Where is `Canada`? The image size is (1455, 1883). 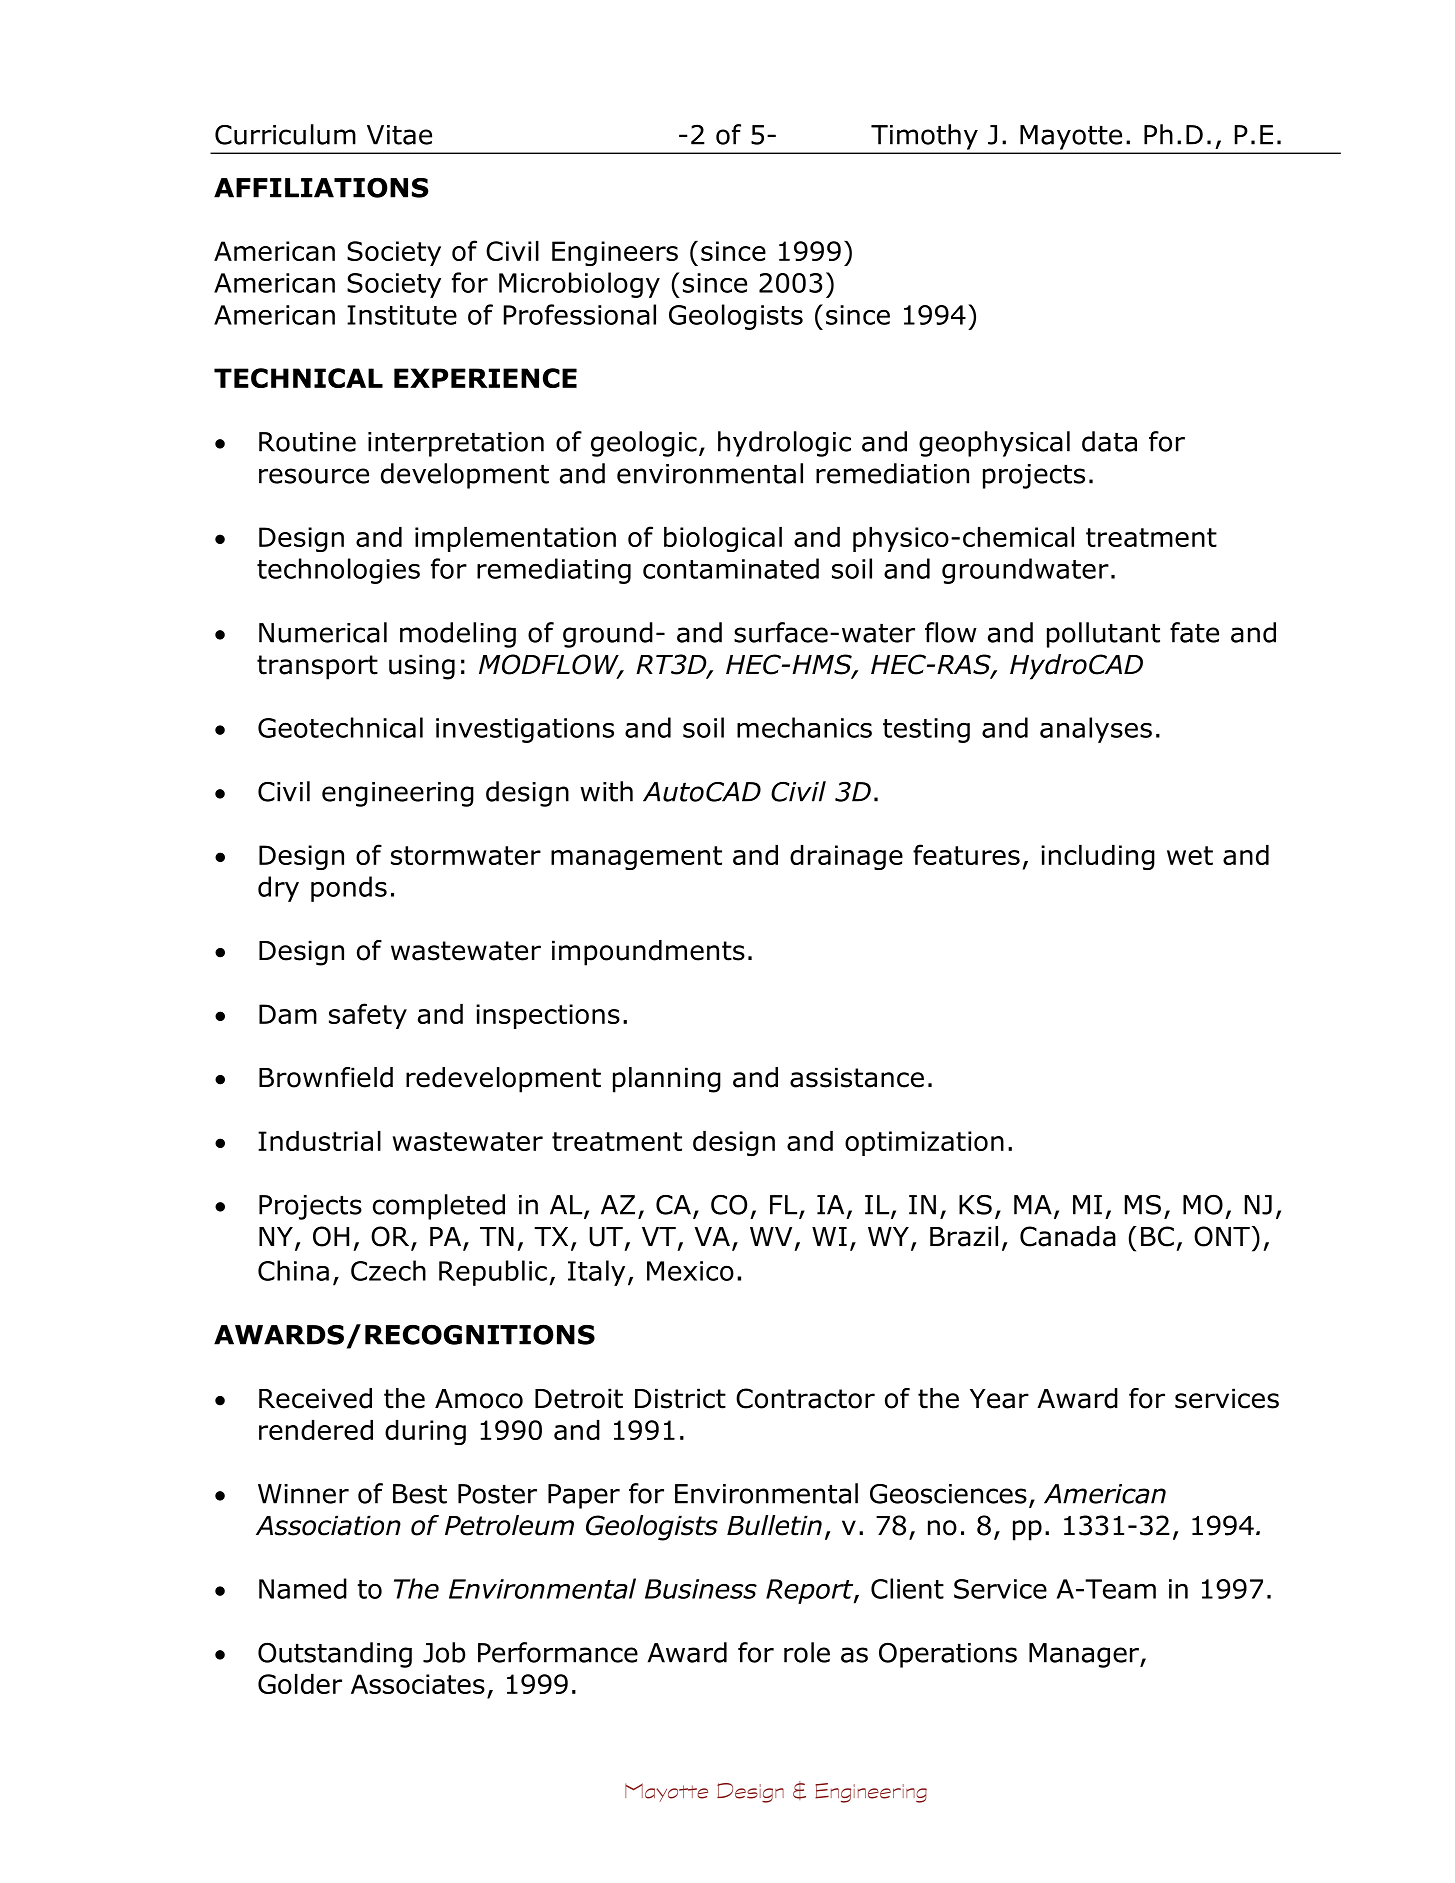
Canada is located at coordinates (1068, 1236).
